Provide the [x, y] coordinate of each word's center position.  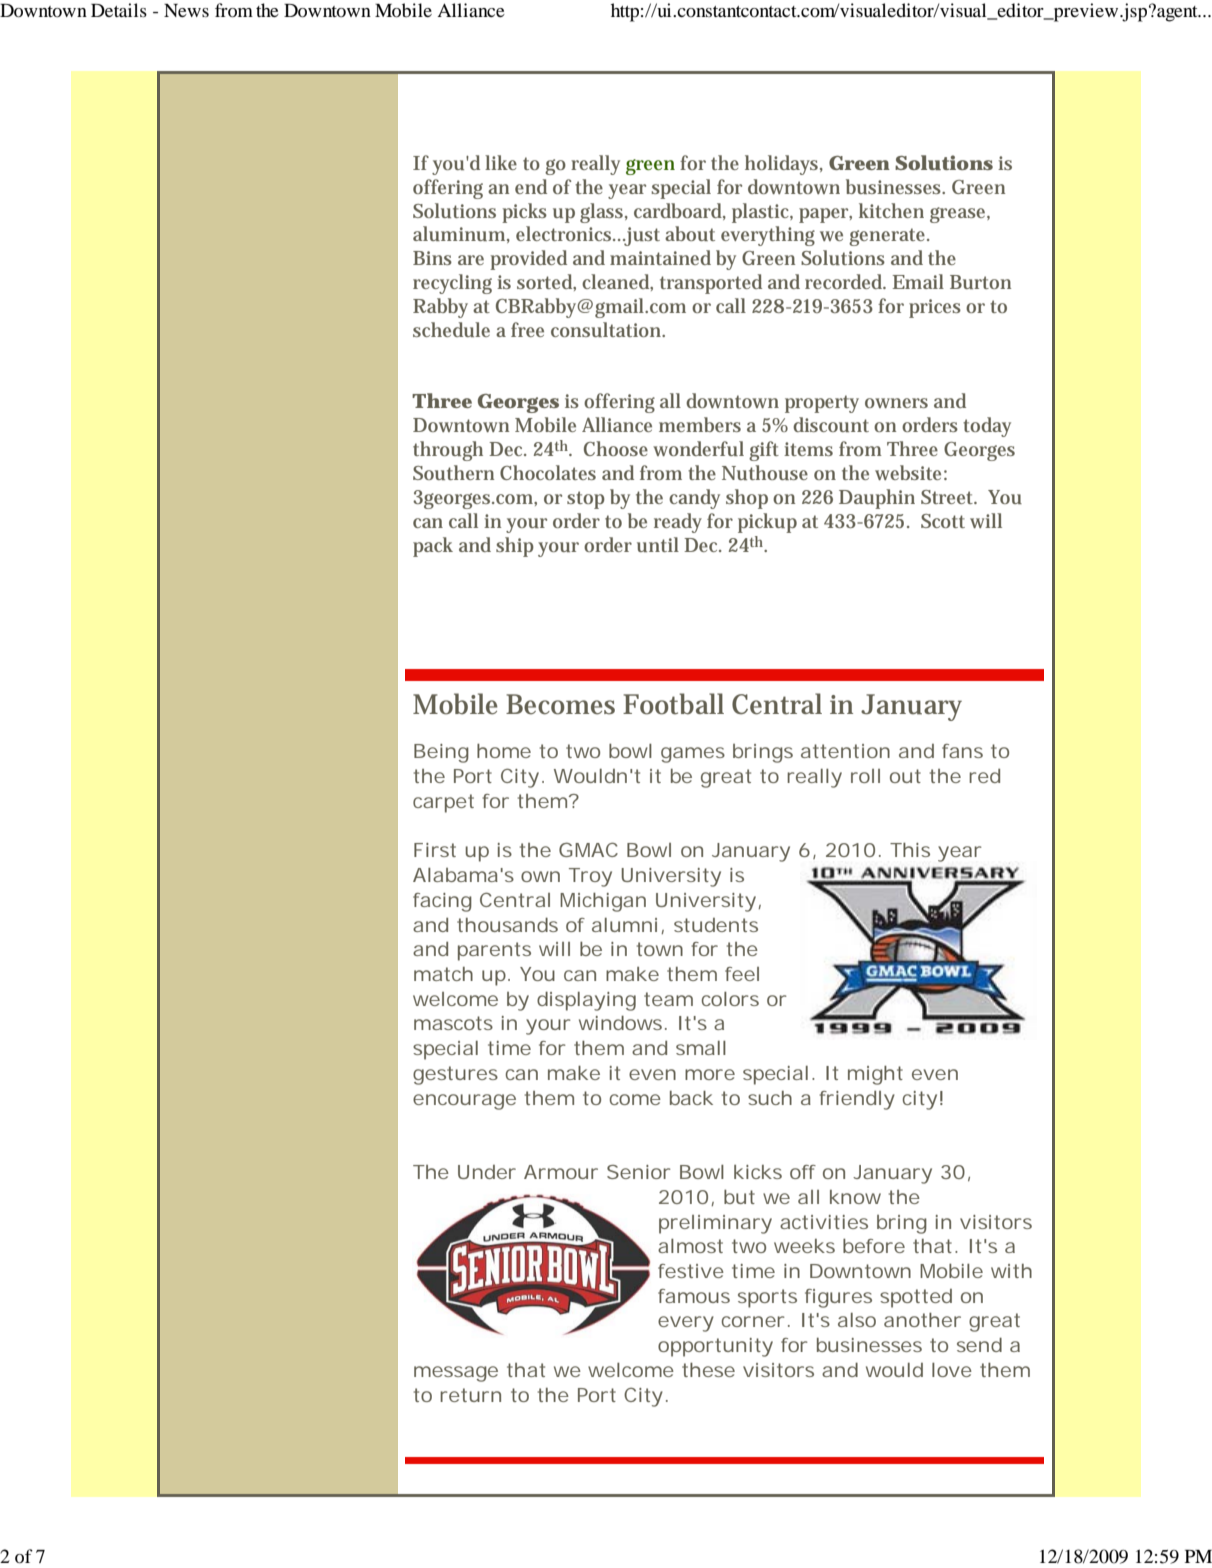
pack [433, 547]
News [186, 10]
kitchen [891, 210]
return [470, 1395]
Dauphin [877, 499]
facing [442, 902]
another [922, 1320]
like [501, 162]
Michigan [603, 902]
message [456, 1374]
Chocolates [548, 472]
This [910, 850]
